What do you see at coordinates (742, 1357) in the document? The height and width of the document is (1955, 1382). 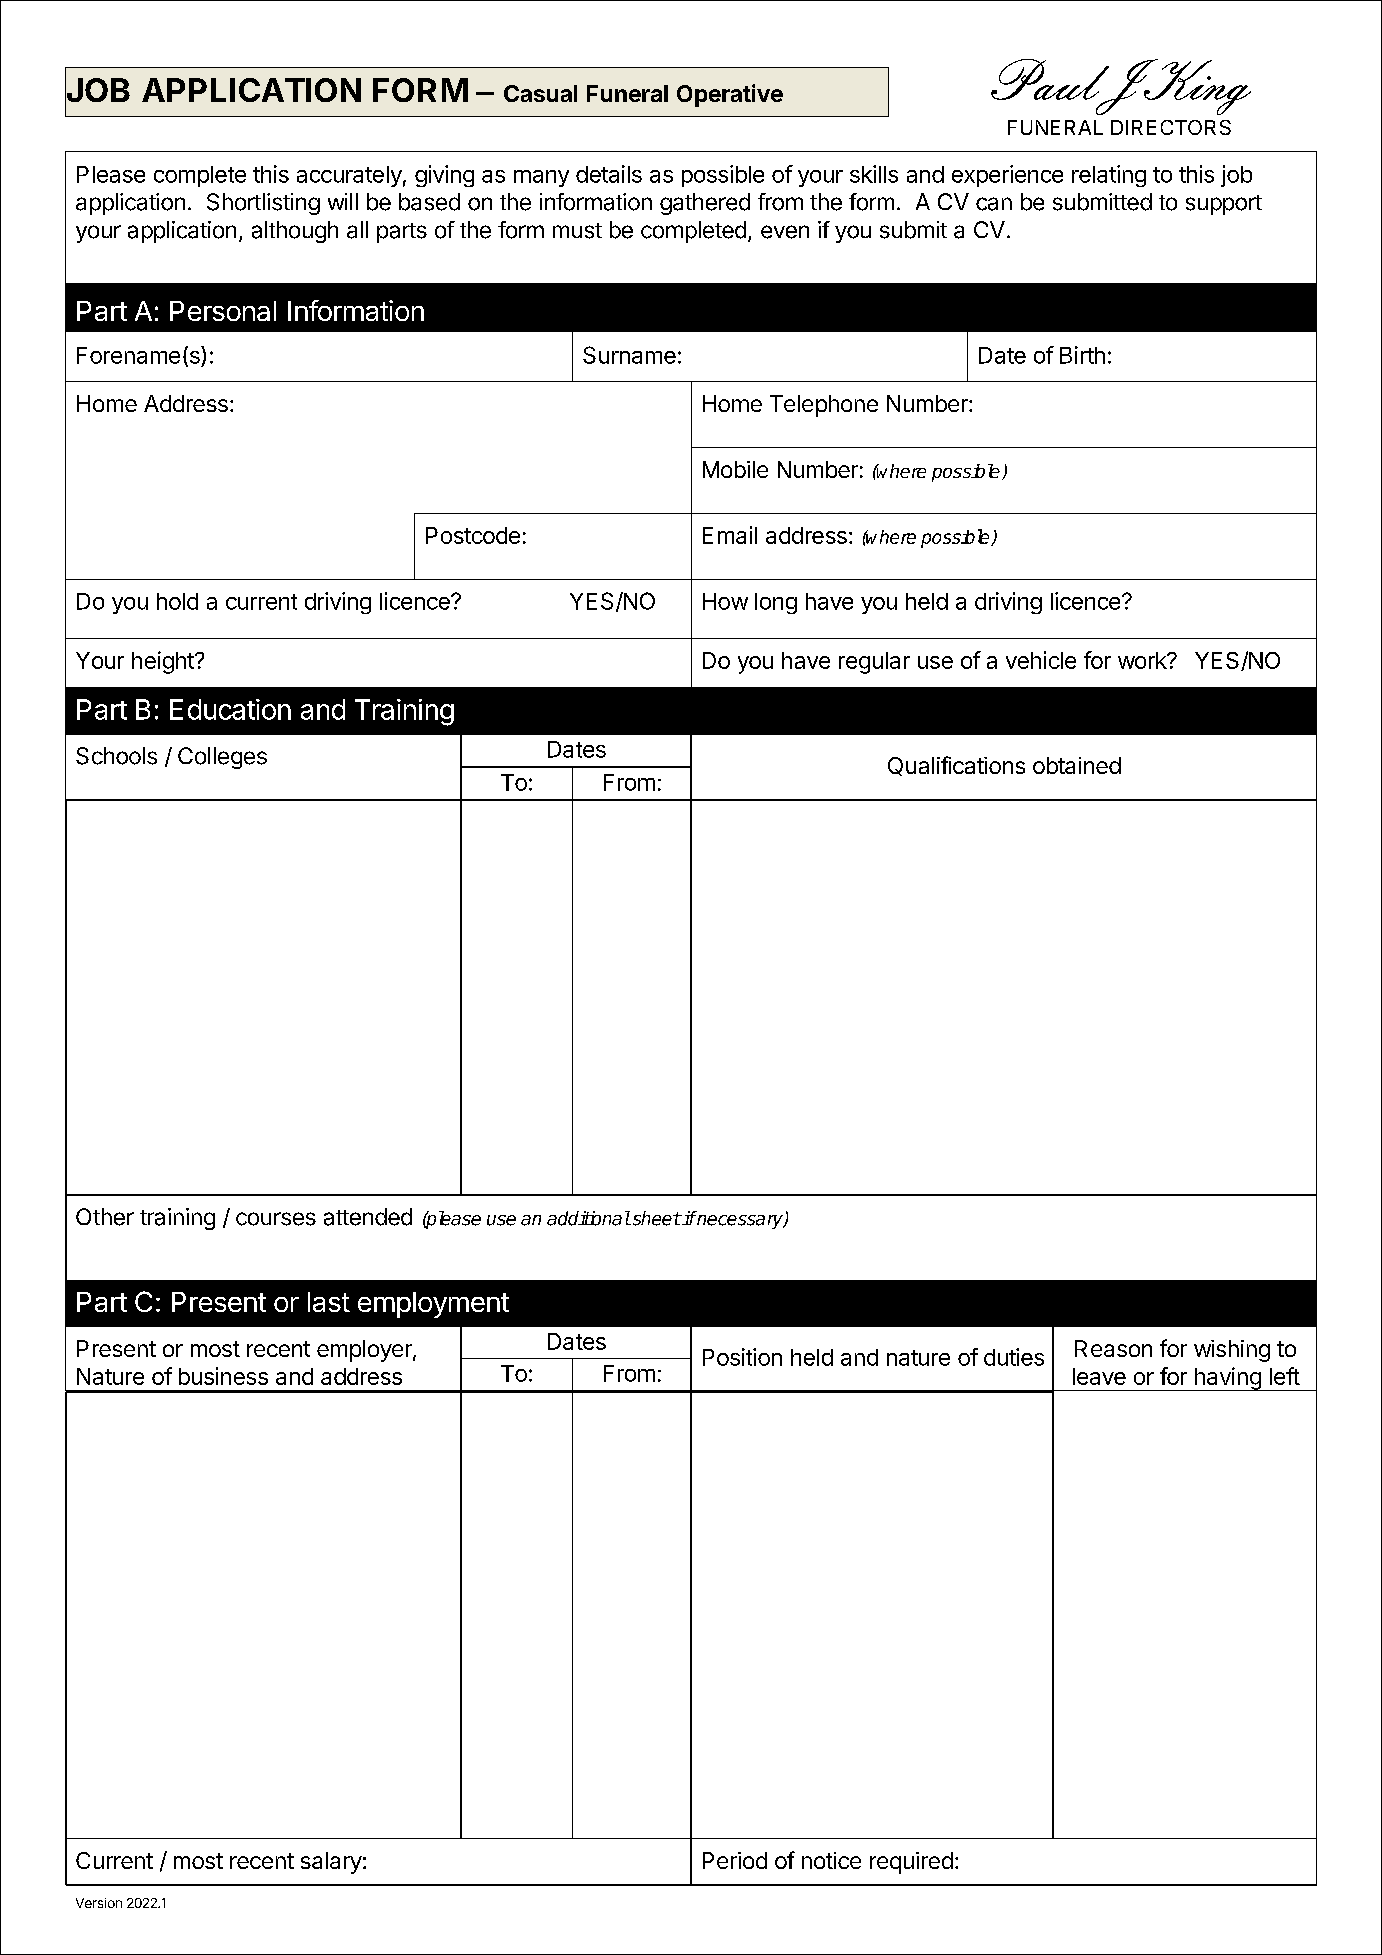 I see `Position` at bounding box center [742, 1357].
